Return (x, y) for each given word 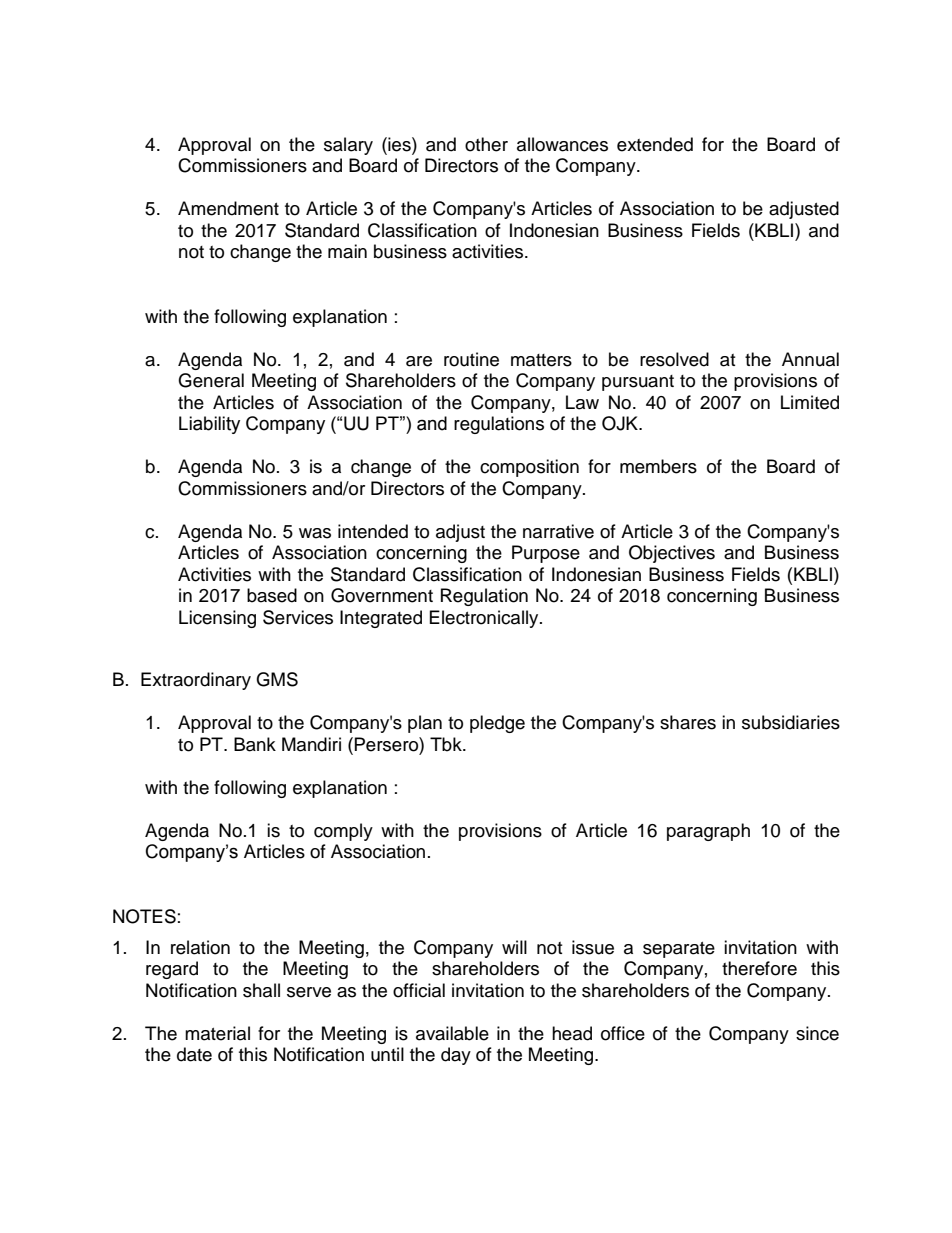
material (217, 1033)
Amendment (228, 208)
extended (655, 144)
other (486, 144)
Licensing (217, 619)
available (452, 1033)
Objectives (672, 554)
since (817, 1033)
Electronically (485, 619)
